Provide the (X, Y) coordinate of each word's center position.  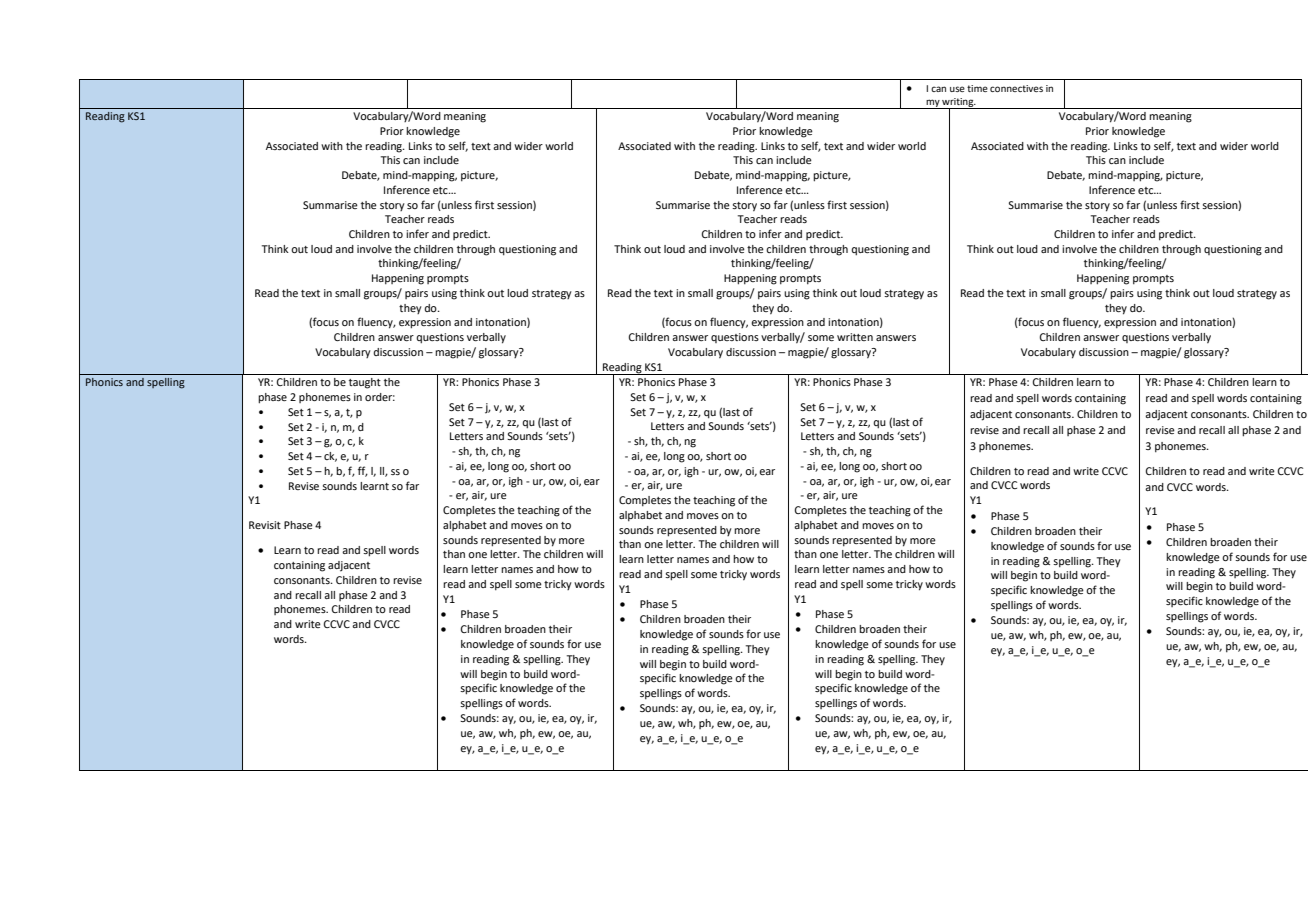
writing (958, 104)
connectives (1016, 88)
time (977, 88)
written (855, 337)
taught (365, 383)
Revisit (265, 525)
